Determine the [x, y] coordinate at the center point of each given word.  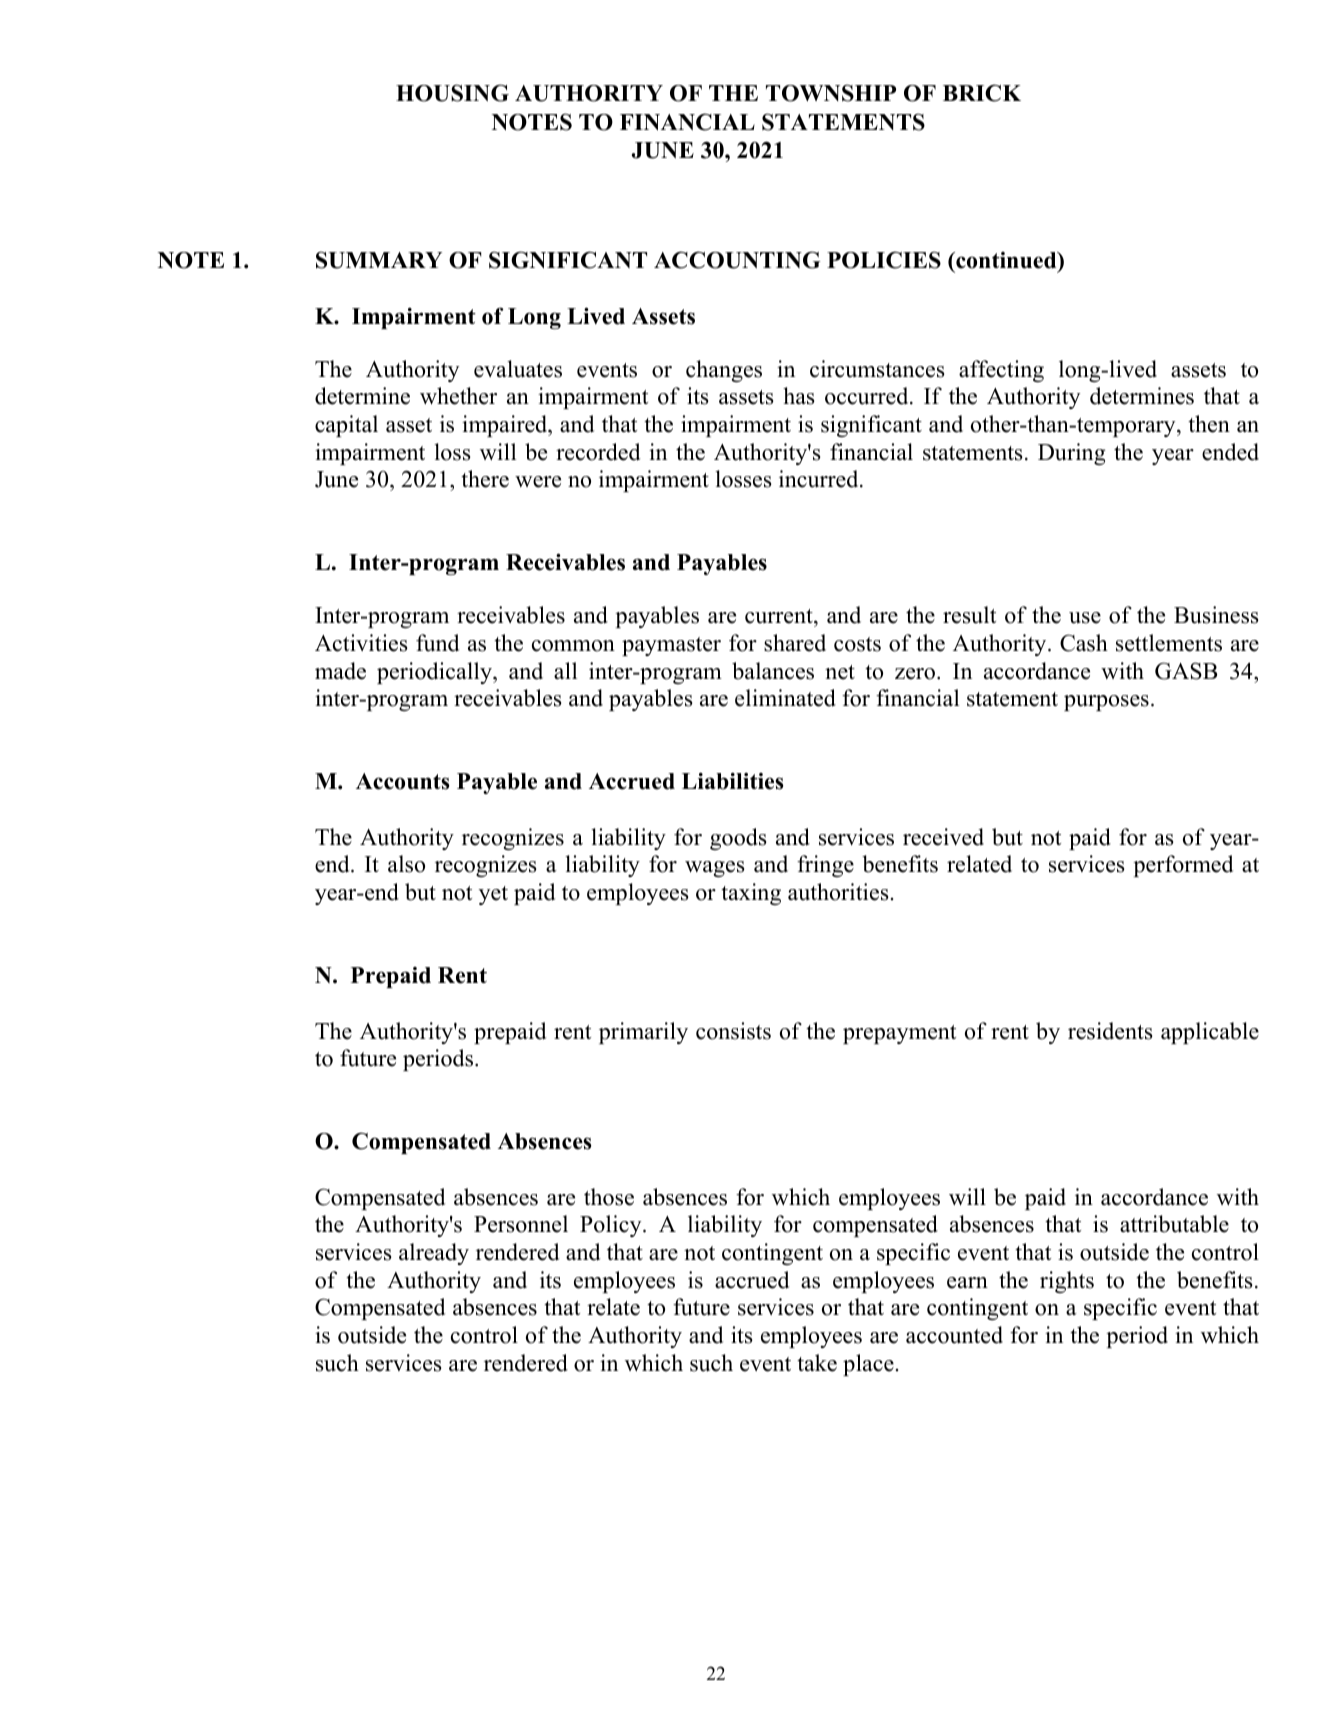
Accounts [402, 781]
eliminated [785, 698]
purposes [1106, 703]
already [434, 1254]
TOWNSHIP [831, 93]
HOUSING [452, 93]
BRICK [982, 93]
